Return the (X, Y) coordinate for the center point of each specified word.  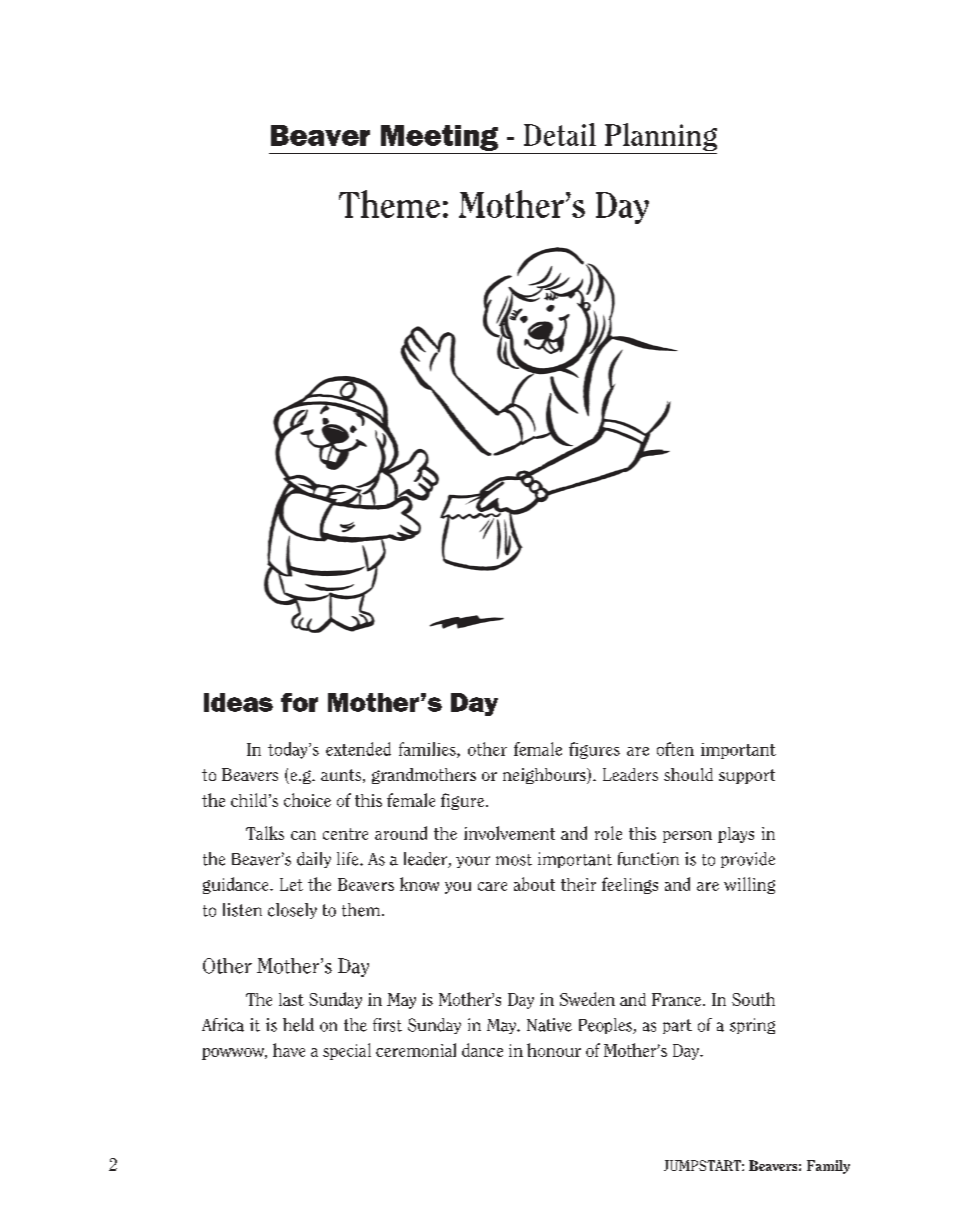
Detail (560, 134)
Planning (661, 137)
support (747, 776)
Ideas (238, 702)
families (428, 750)
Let (291, 884)
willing (749, 885)
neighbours (545, 776)
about (534, 884)
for (299, 702)
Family (828, 1167)
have (289, 1050)
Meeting (439, 138)
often (675, 749)
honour (554, 1050)
